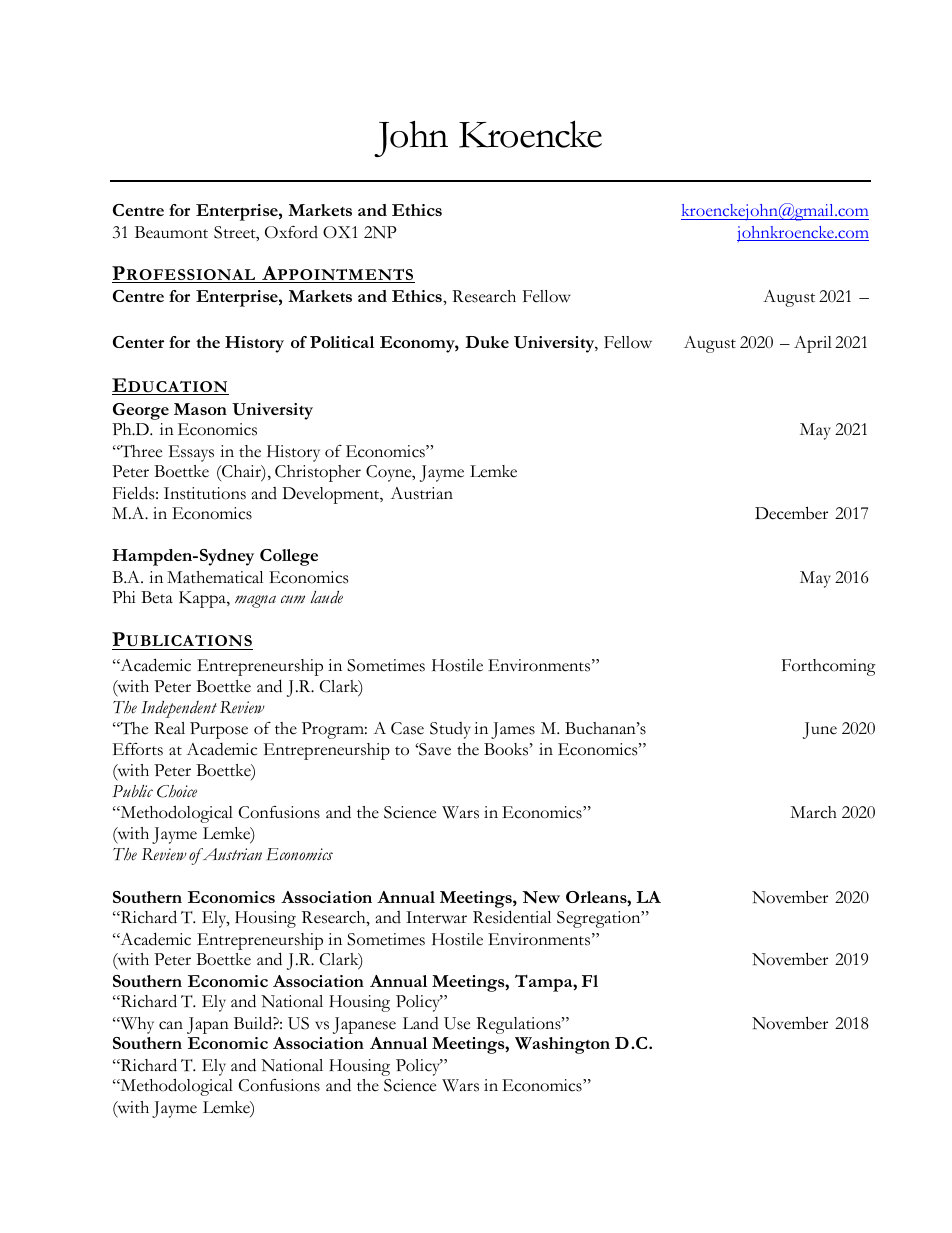 The width and height of the image is (952, 1233). I want to click on can, so click(171, 1025).
